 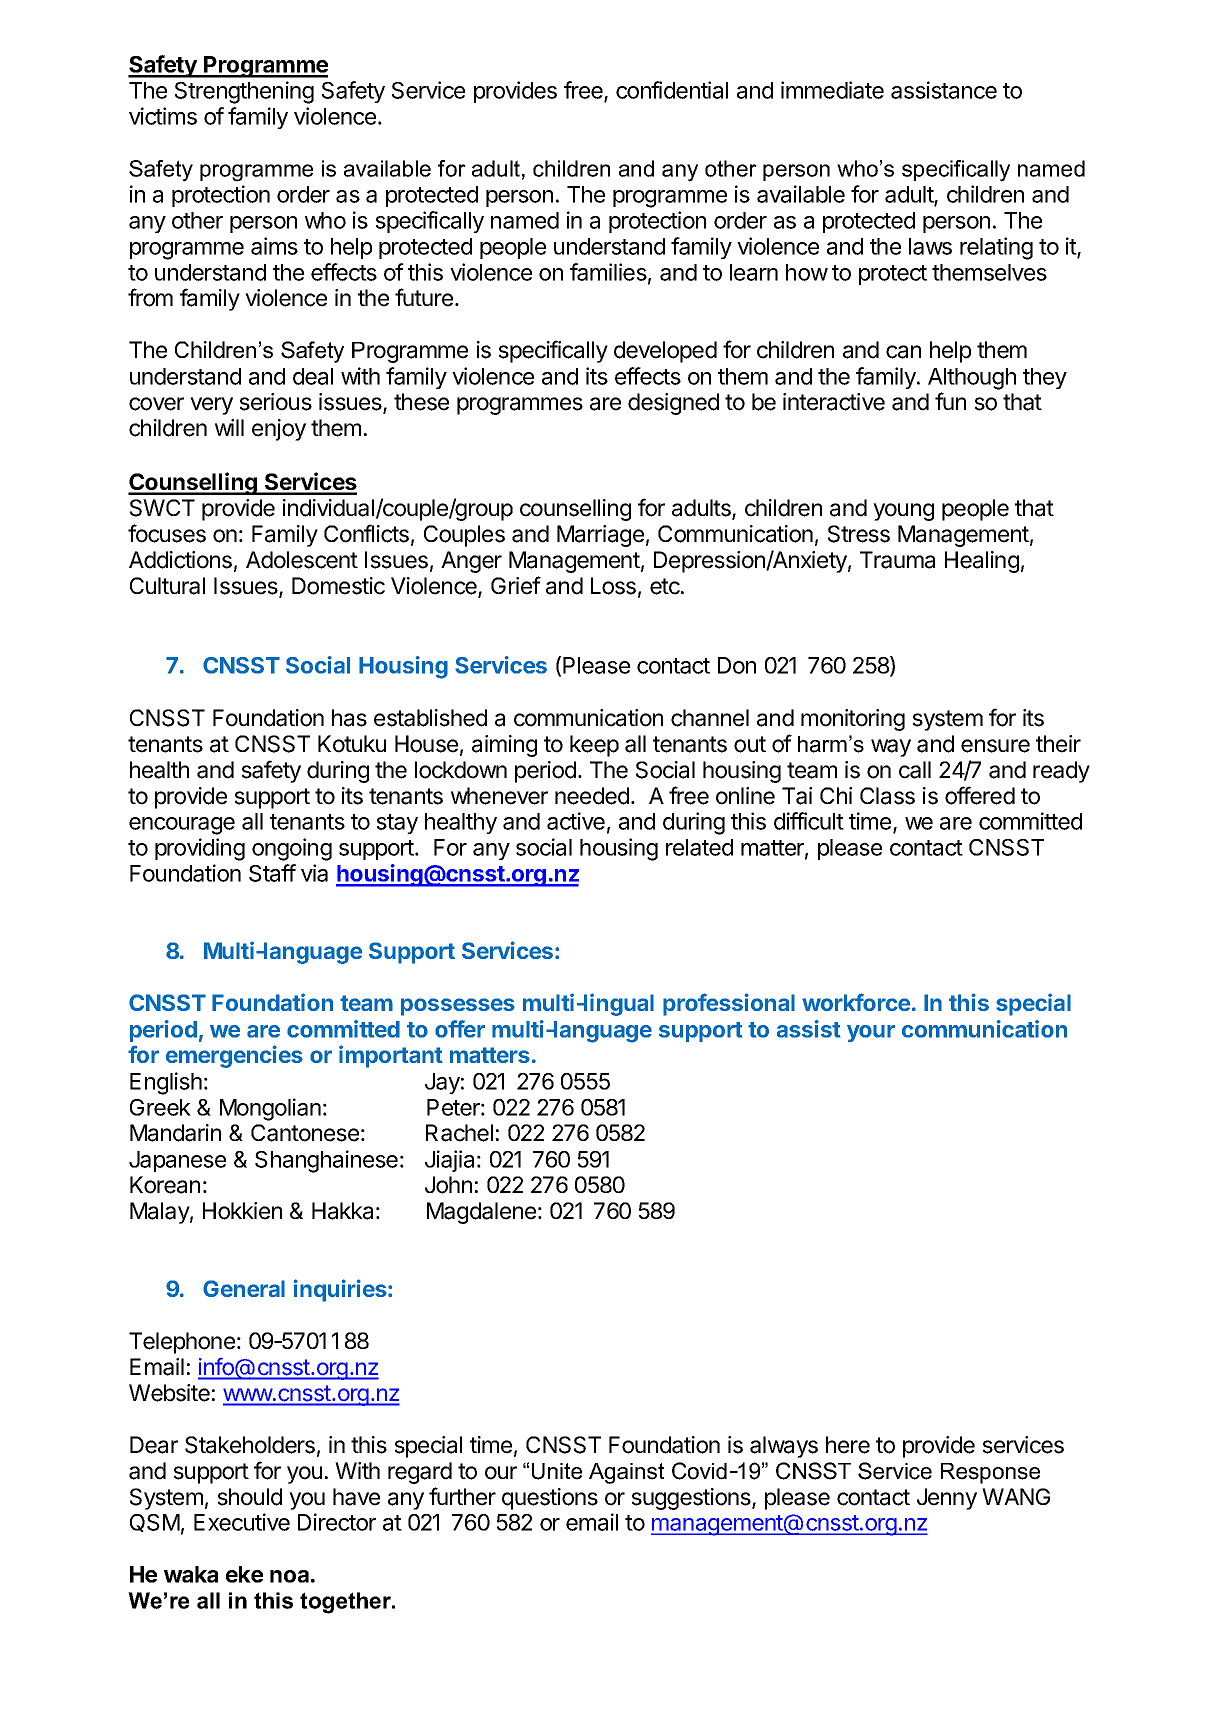 I want to click on confidential, so click(x=672, y=90).
